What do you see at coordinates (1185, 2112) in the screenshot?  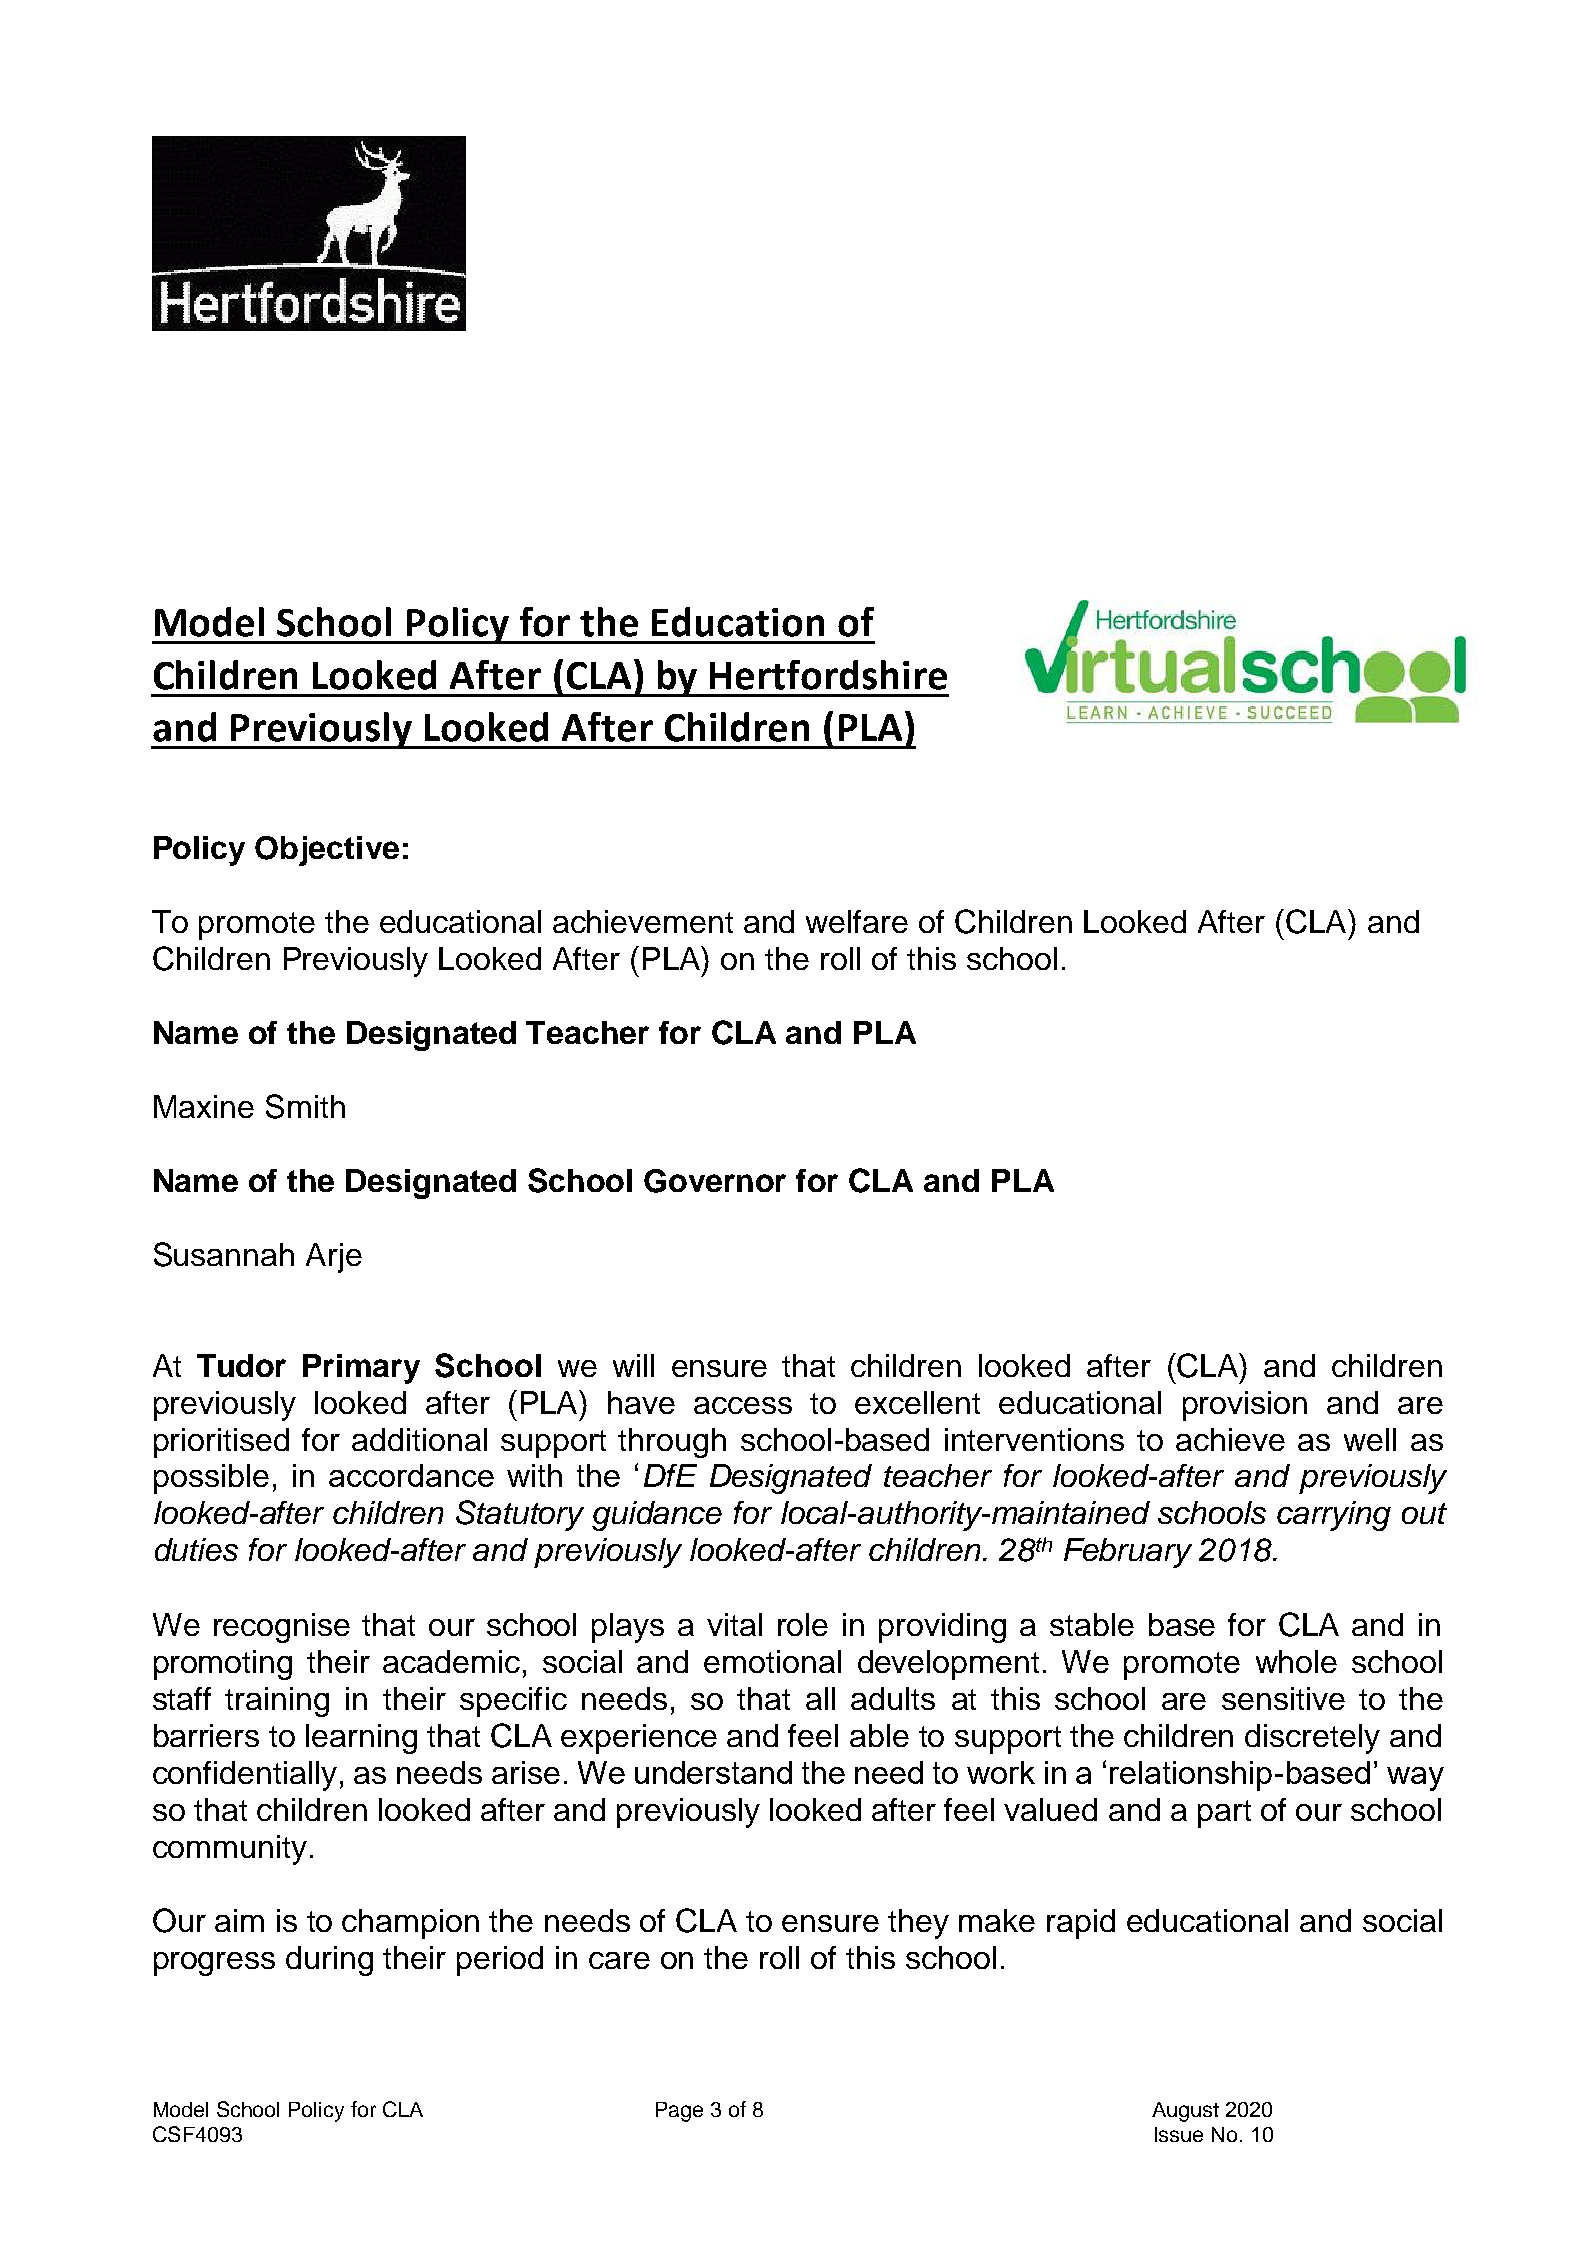 I see `August` at bounding box center [1185, 2112].
